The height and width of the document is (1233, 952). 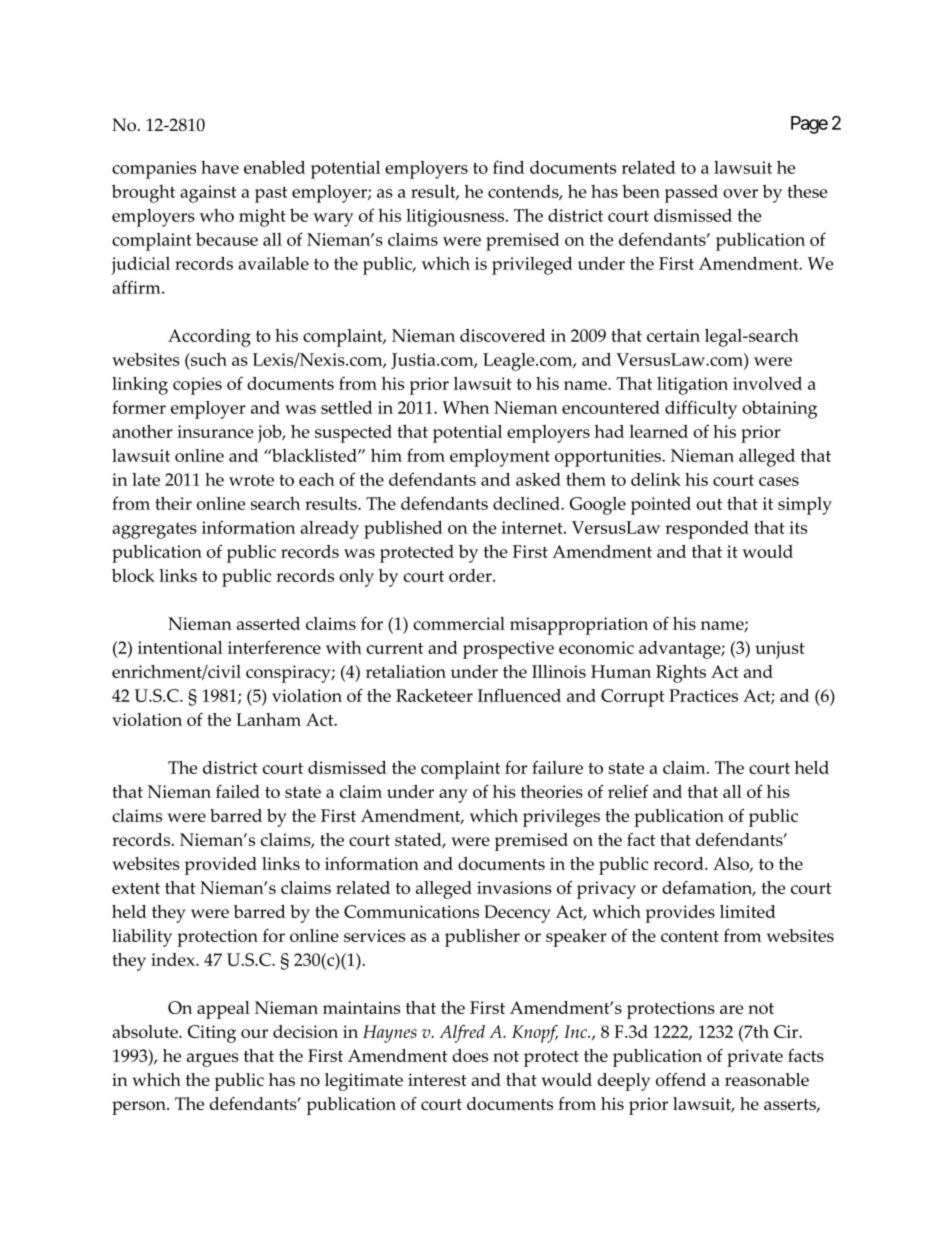 What do you see at coordinates (208, 194) in the document?
I see `against` at bounding box center [208, 194].
